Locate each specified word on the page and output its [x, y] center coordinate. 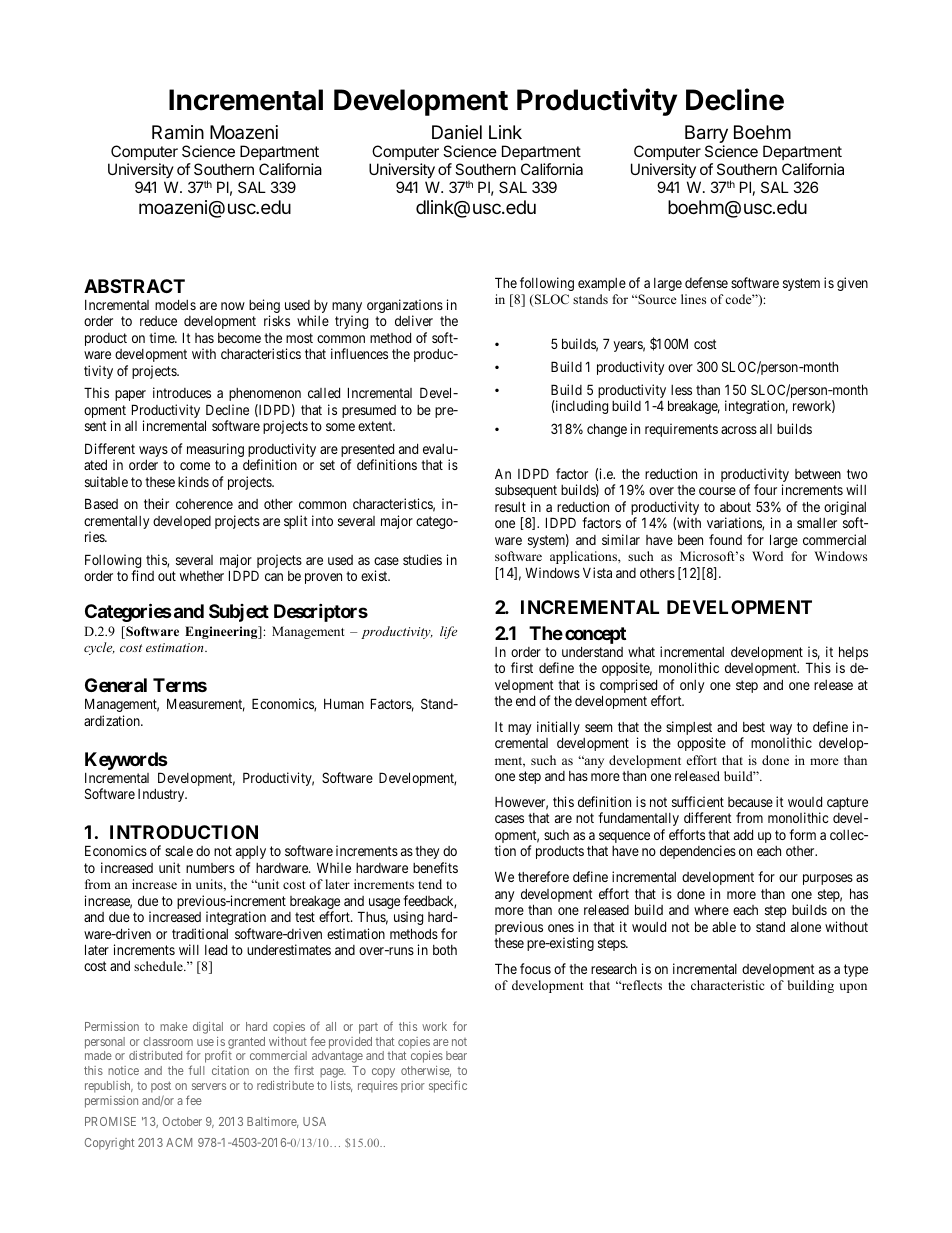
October [182, 1121]
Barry [706, 135]
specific [448, 1086]
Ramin [178, 132]
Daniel [457, 132]
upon [853, 988]
